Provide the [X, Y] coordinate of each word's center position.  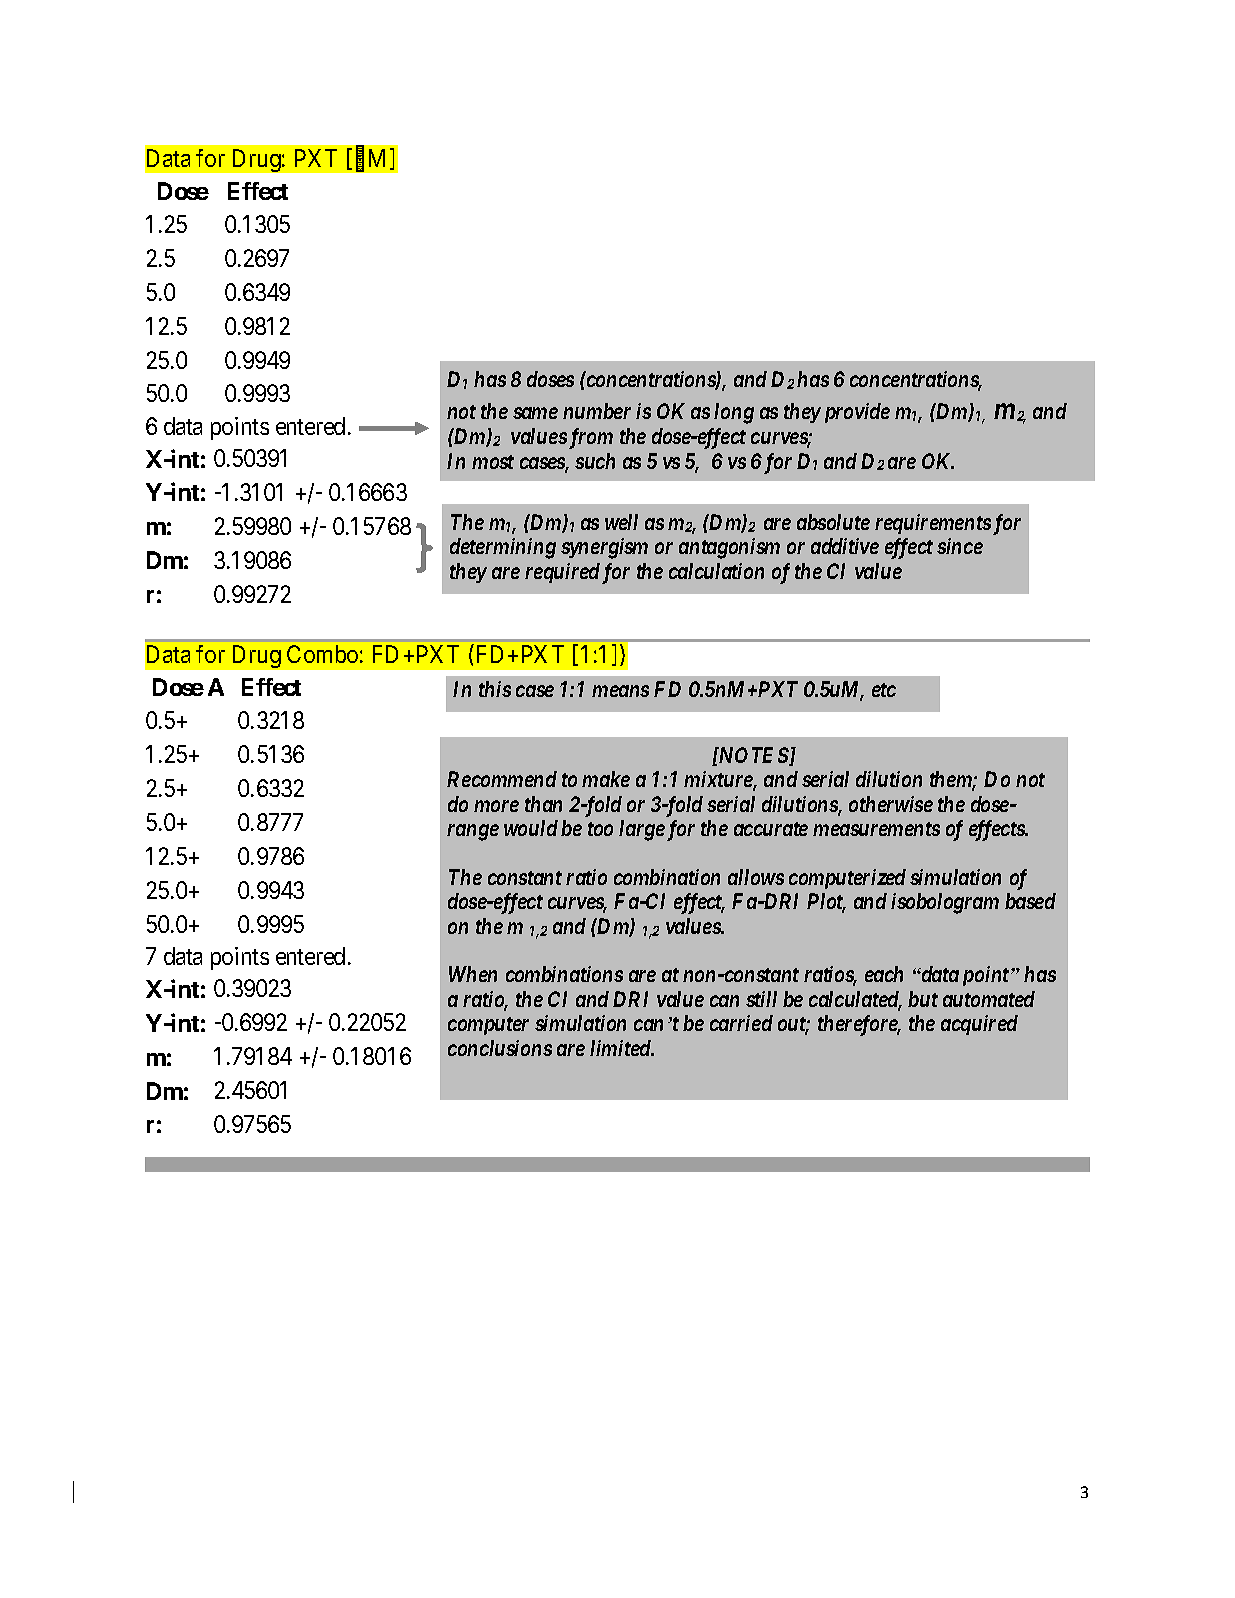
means [620, 691]
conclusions [500, 1048]
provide [855, 413]
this [495, 689]
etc [884, 690]
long [734, 413]
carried [741, 1023]
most [493, 462]
